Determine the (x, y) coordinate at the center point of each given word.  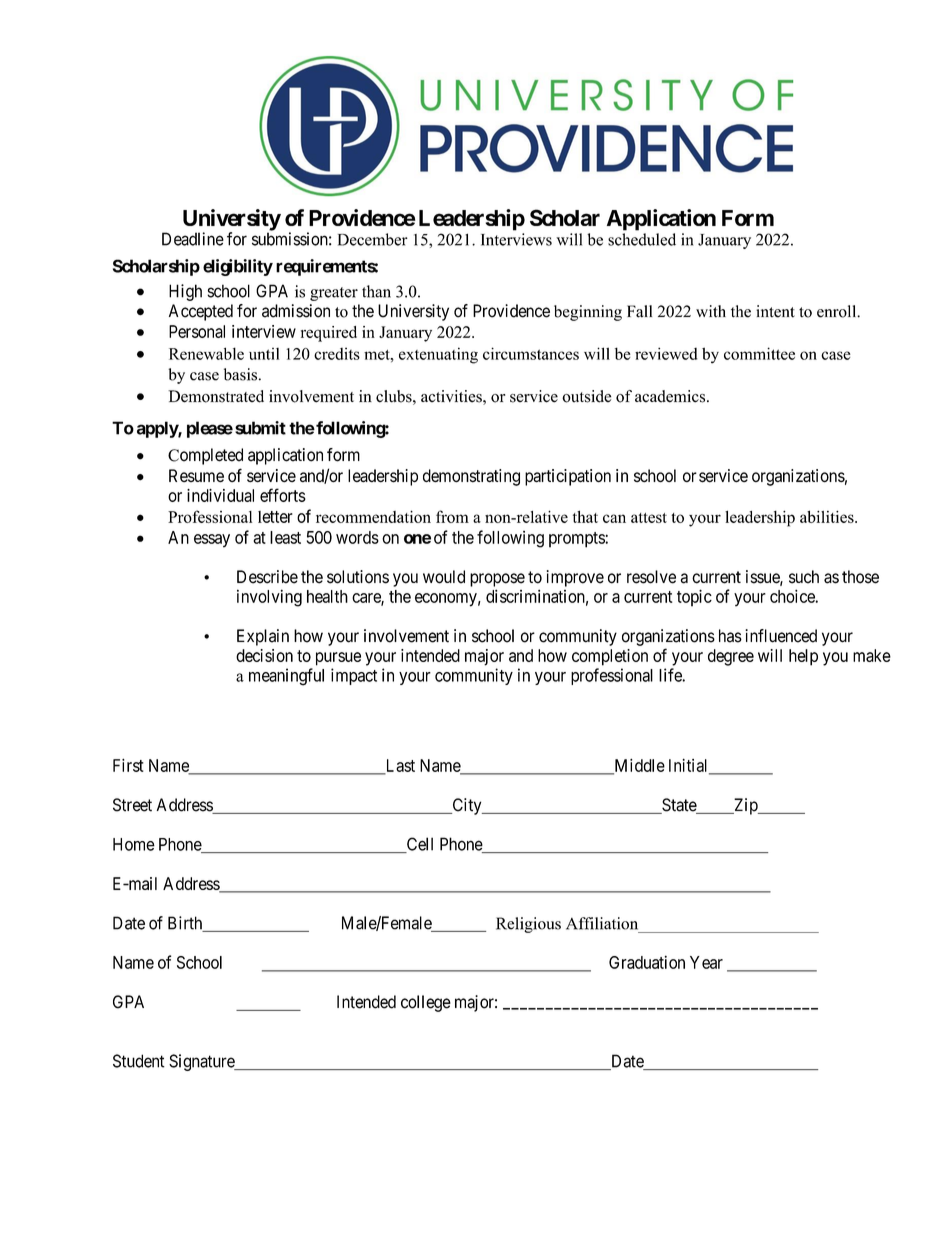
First (128, 765)
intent (775, 311)
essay (212, 541)
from (452, 516)
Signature (202, 1062)
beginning (588, 313)
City (467, 806)
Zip (746, 806)
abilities (828, 516)
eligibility (238, 267)
